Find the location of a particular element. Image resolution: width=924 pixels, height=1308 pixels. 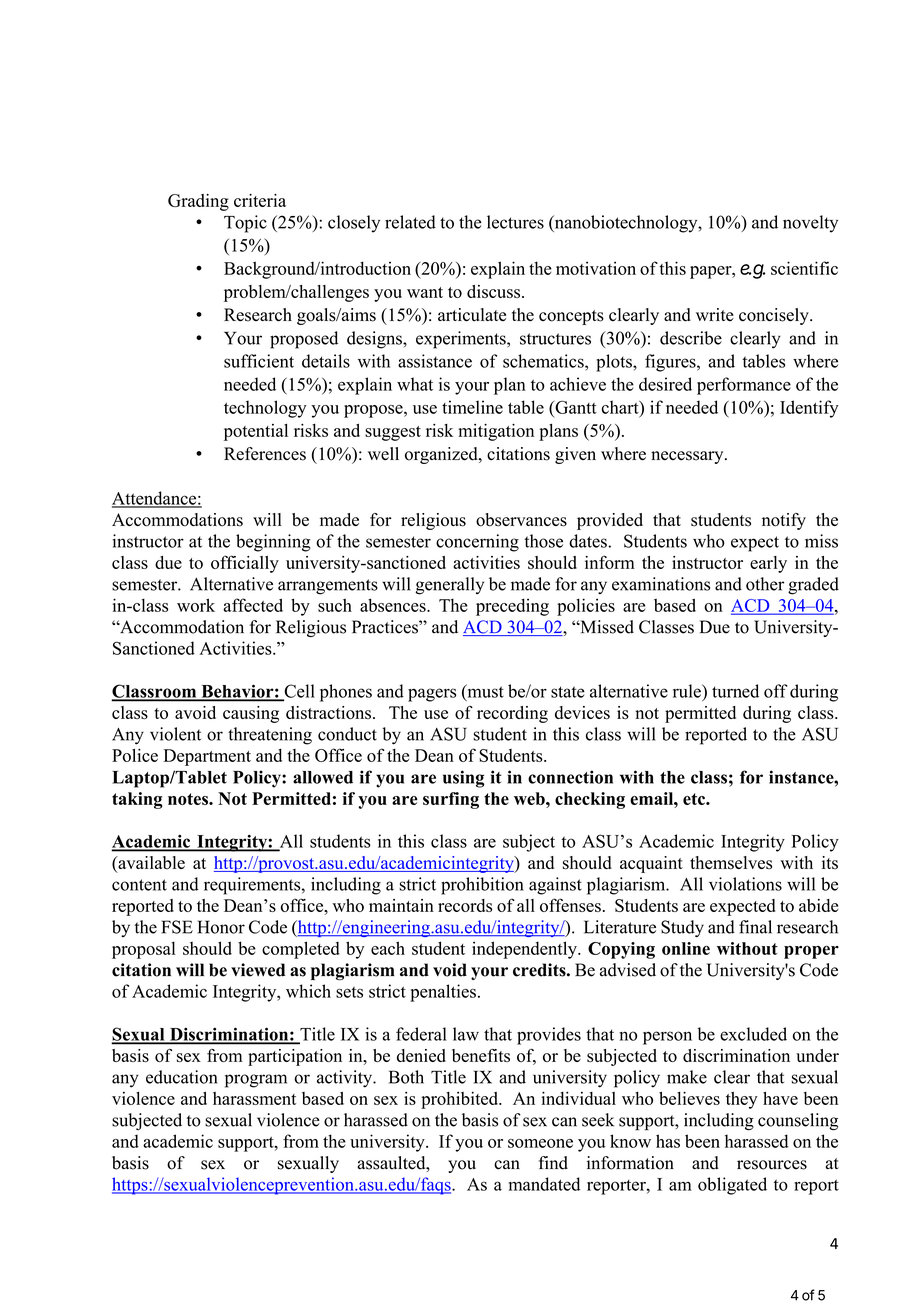

lectures is located at coordinates (515, 222).
